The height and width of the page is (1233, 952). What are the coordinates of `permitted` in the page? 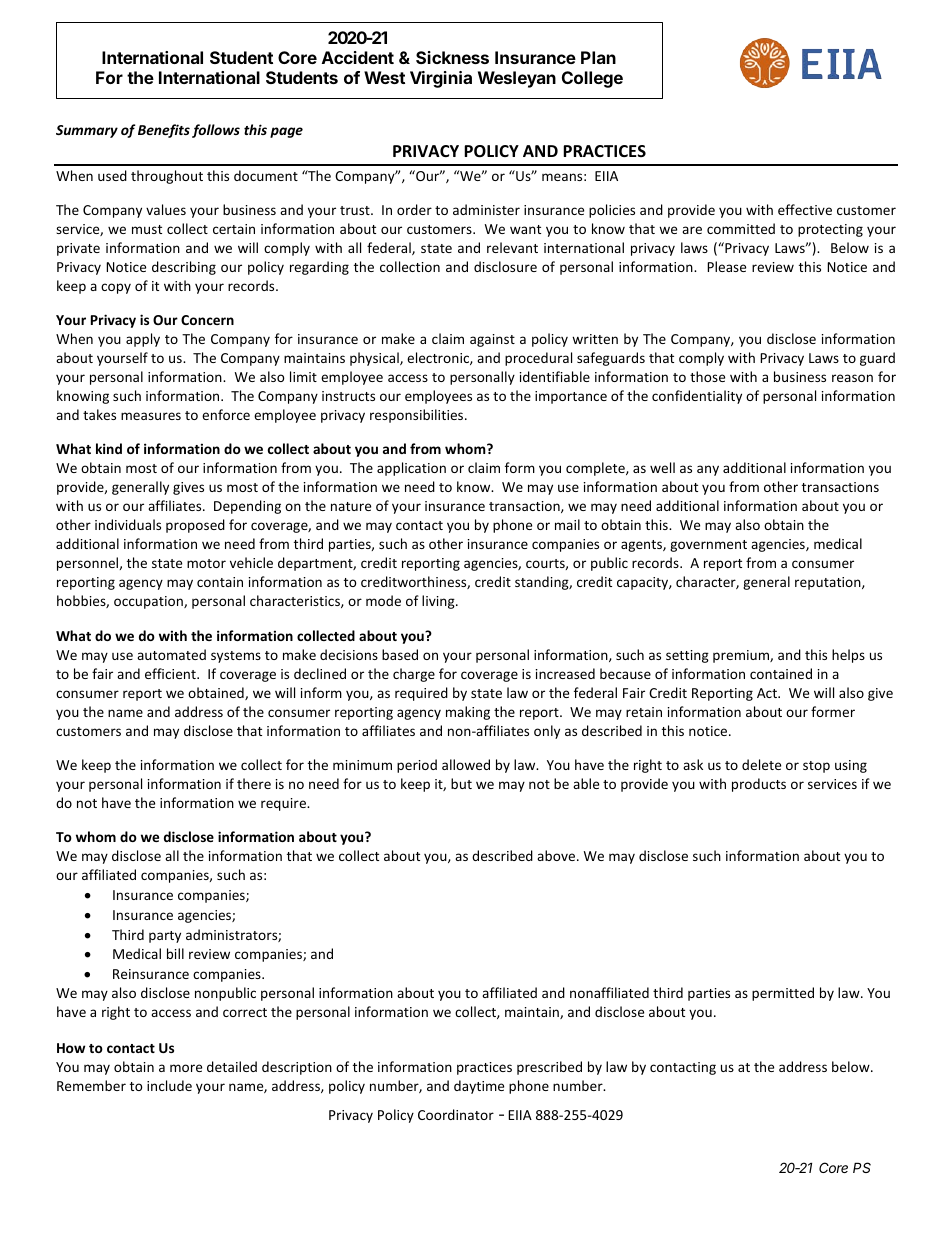 It's located at (783, 994).
